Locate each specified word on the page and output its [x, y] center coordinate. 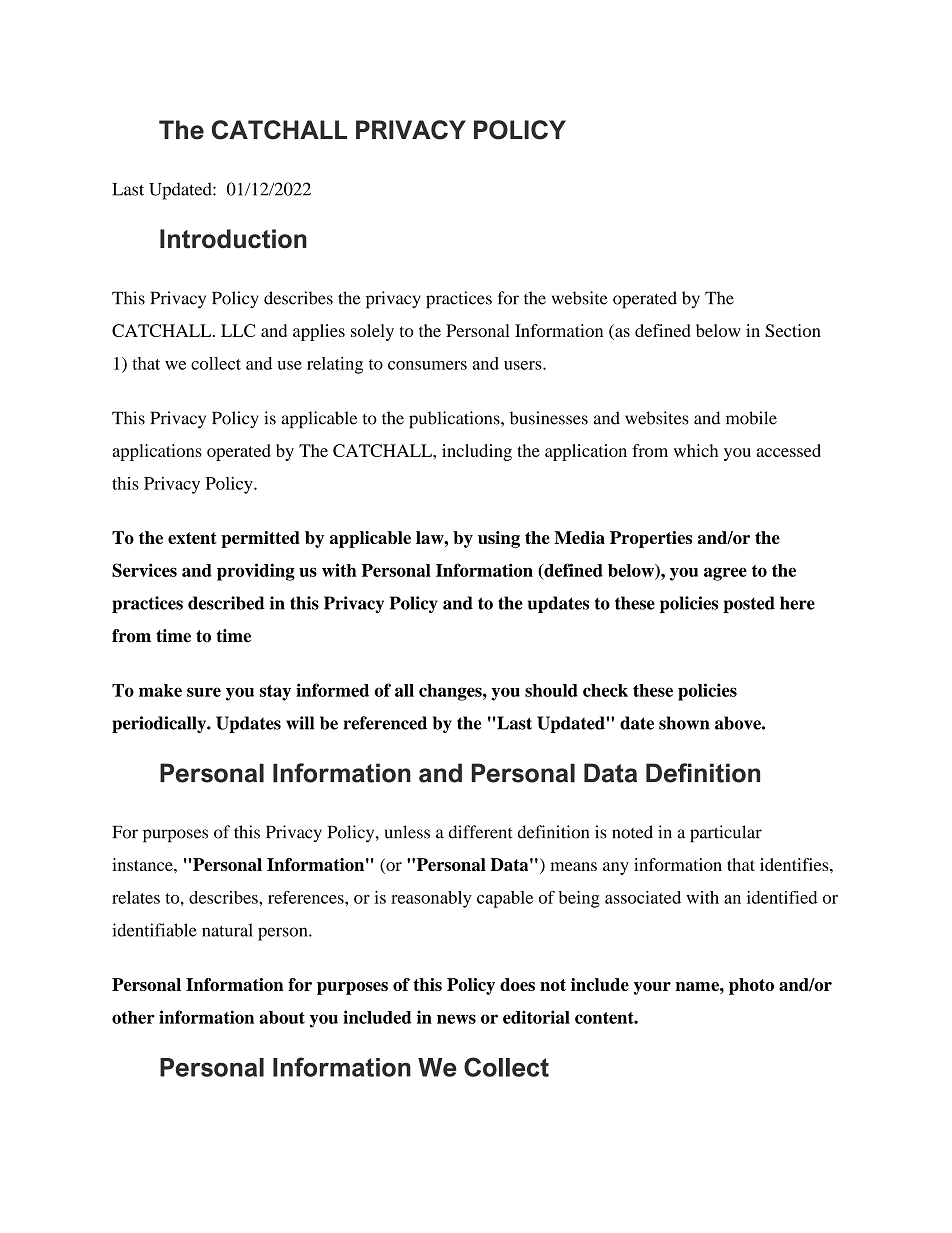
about [282, 1017]
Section [793, 330]
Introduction [233, 239]
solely [372, 332]
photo [751, 986]
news [456, 1019]
